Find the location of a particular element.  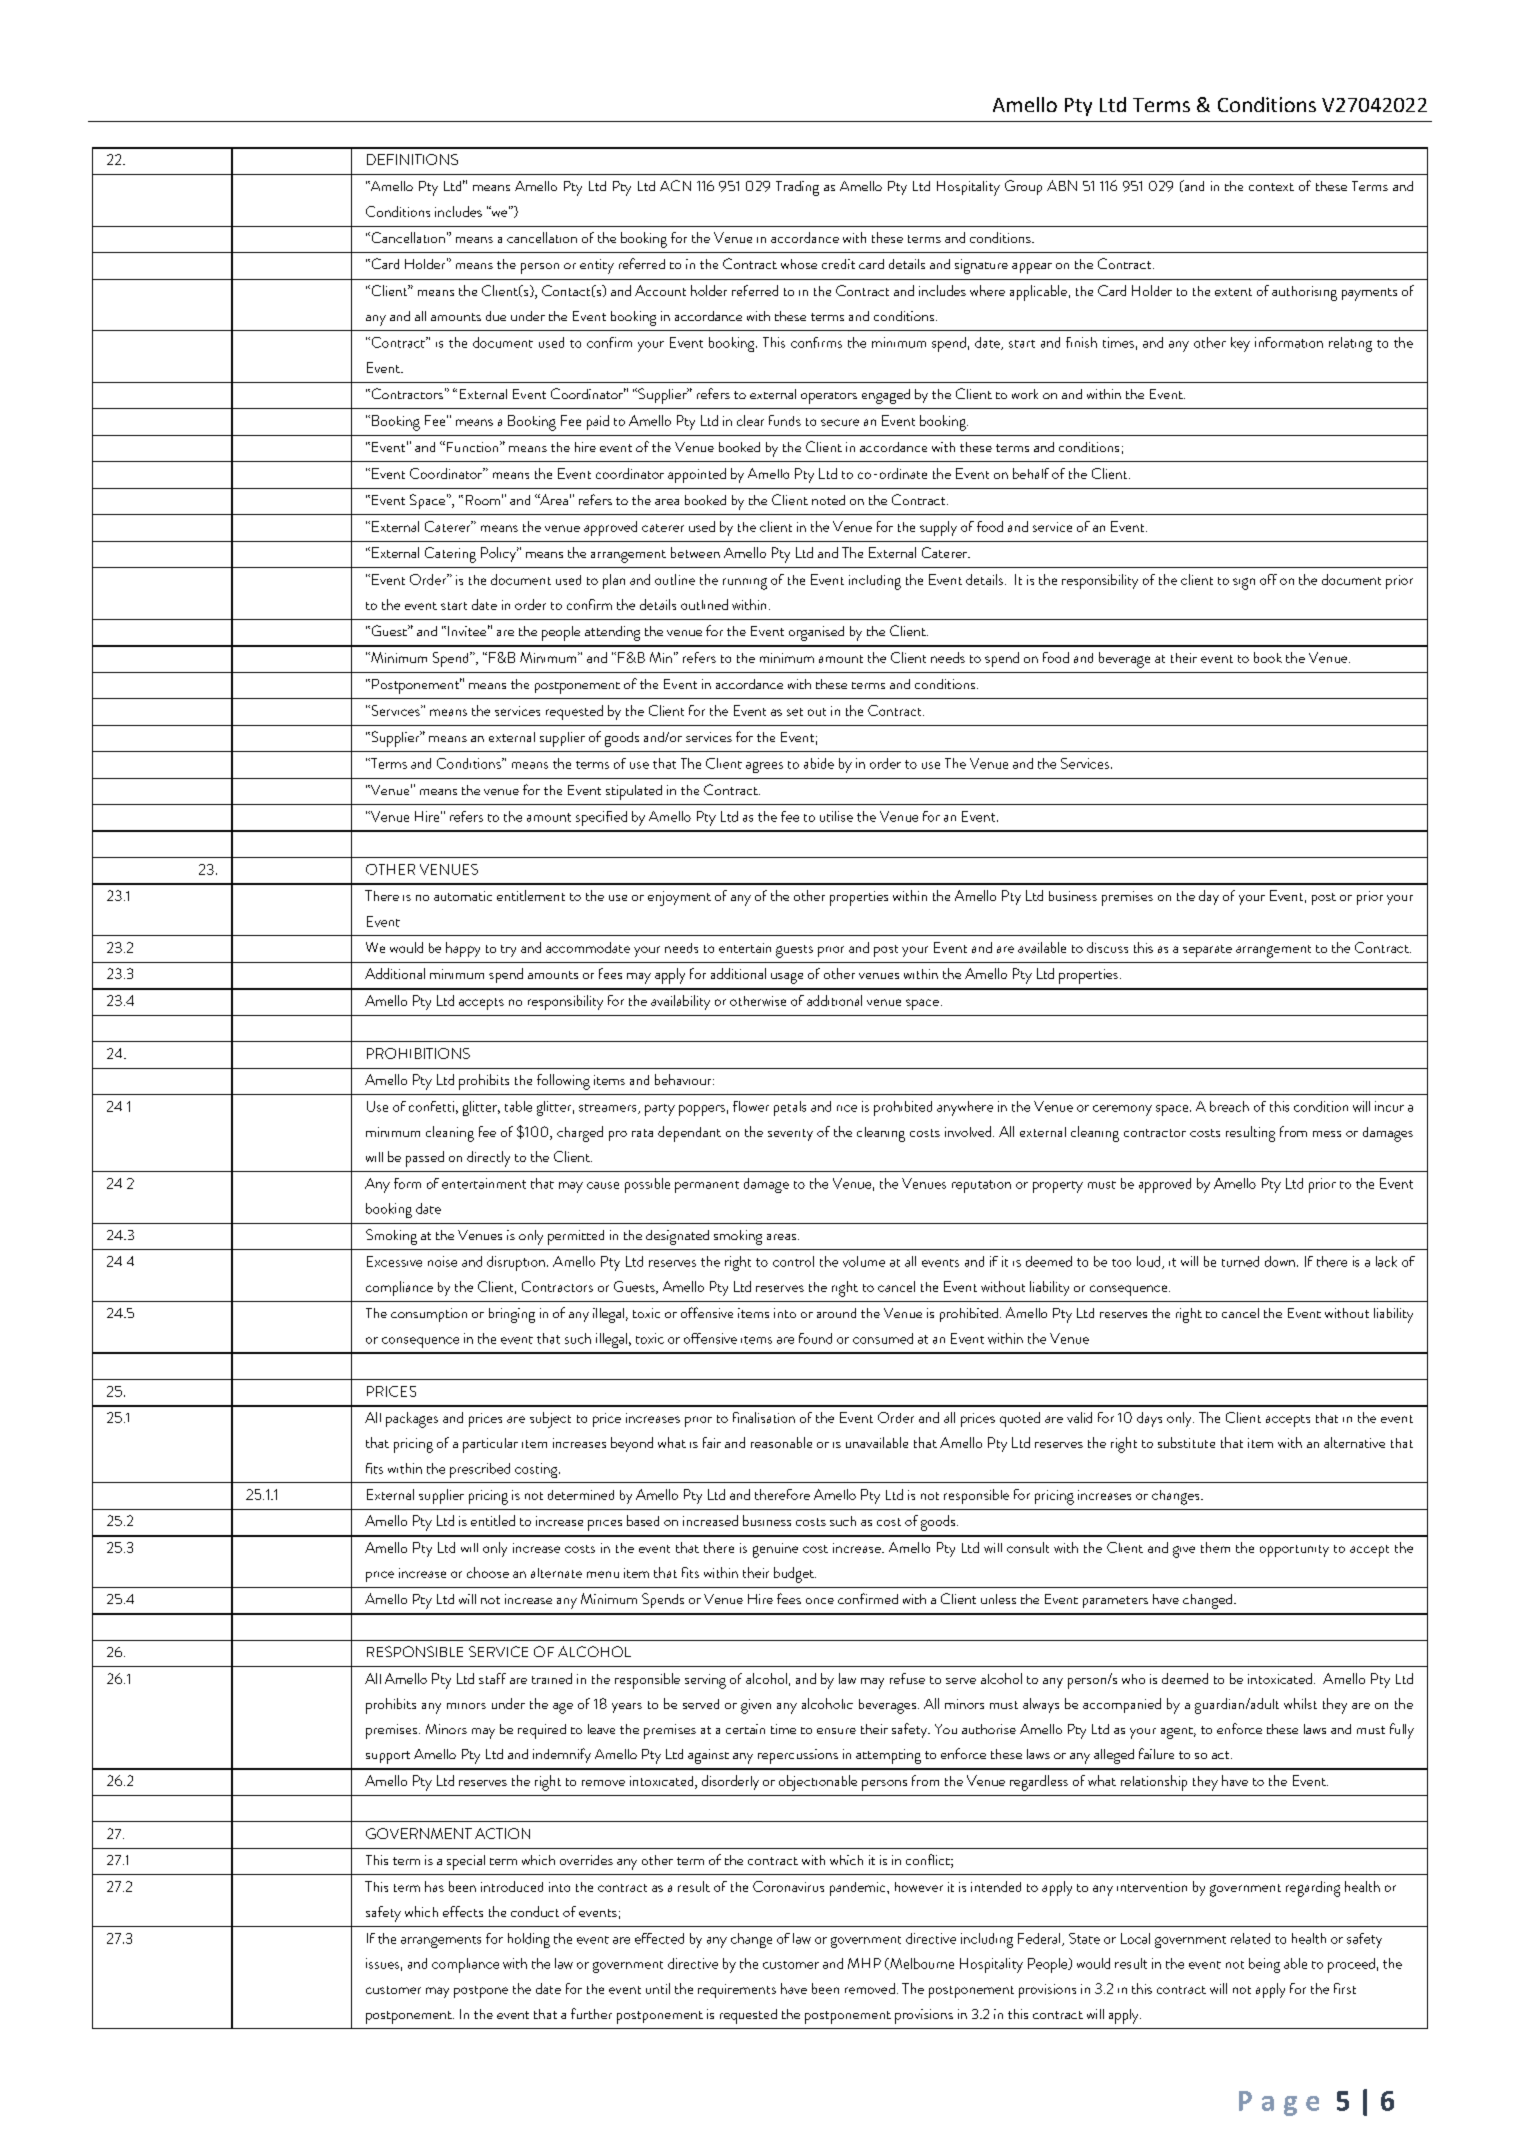

once is located at coordinates (820, 1601).
